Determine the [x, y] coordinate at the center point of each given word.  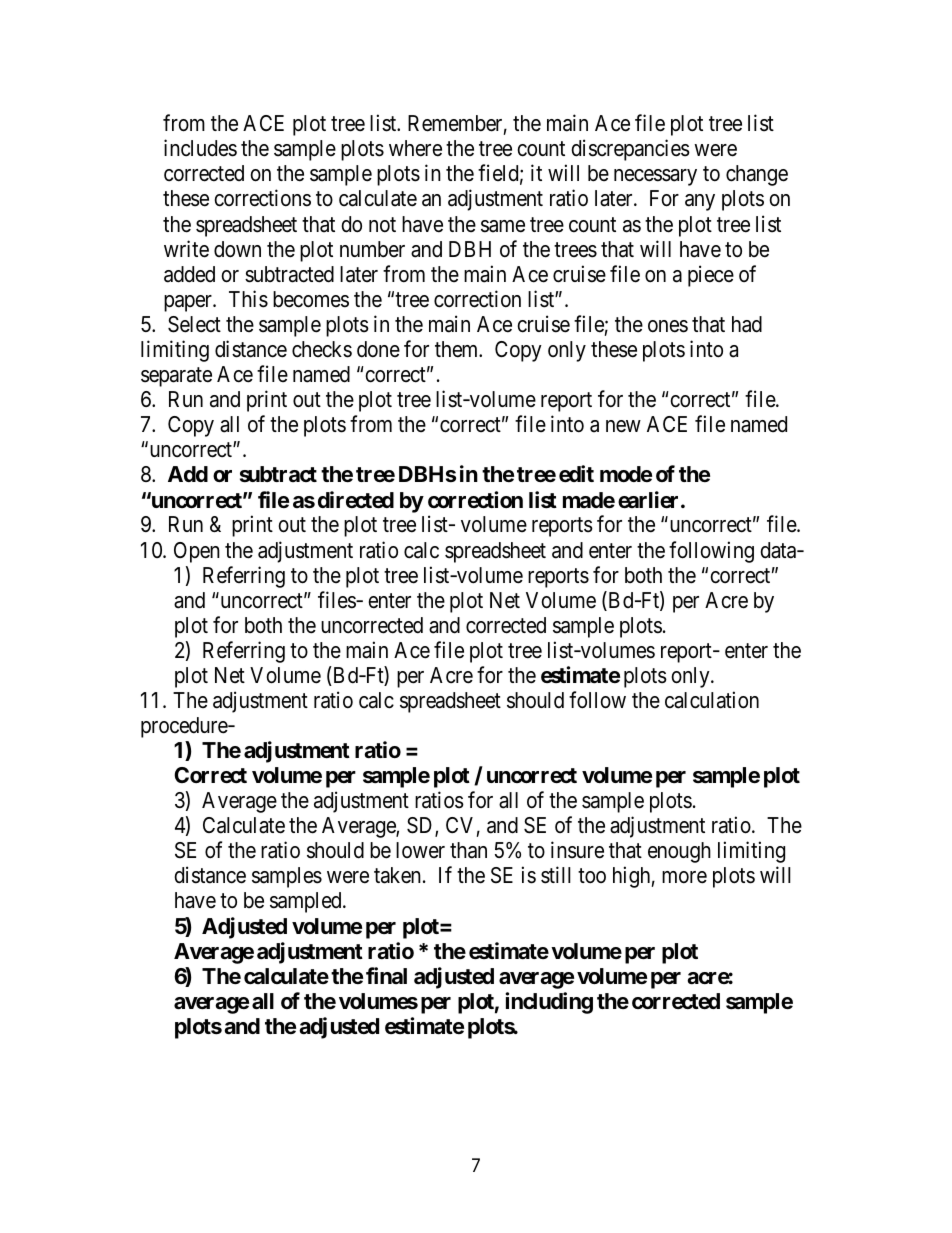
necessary [655, 177]
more [684, 877]
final [386, 975]
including [549, 1003]
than [468, 850]
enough [679, 852]
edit [576, 474]
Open [197, 552]
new [623, 426]
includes [200, 148]
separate [176, 377]
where [415, 148]
